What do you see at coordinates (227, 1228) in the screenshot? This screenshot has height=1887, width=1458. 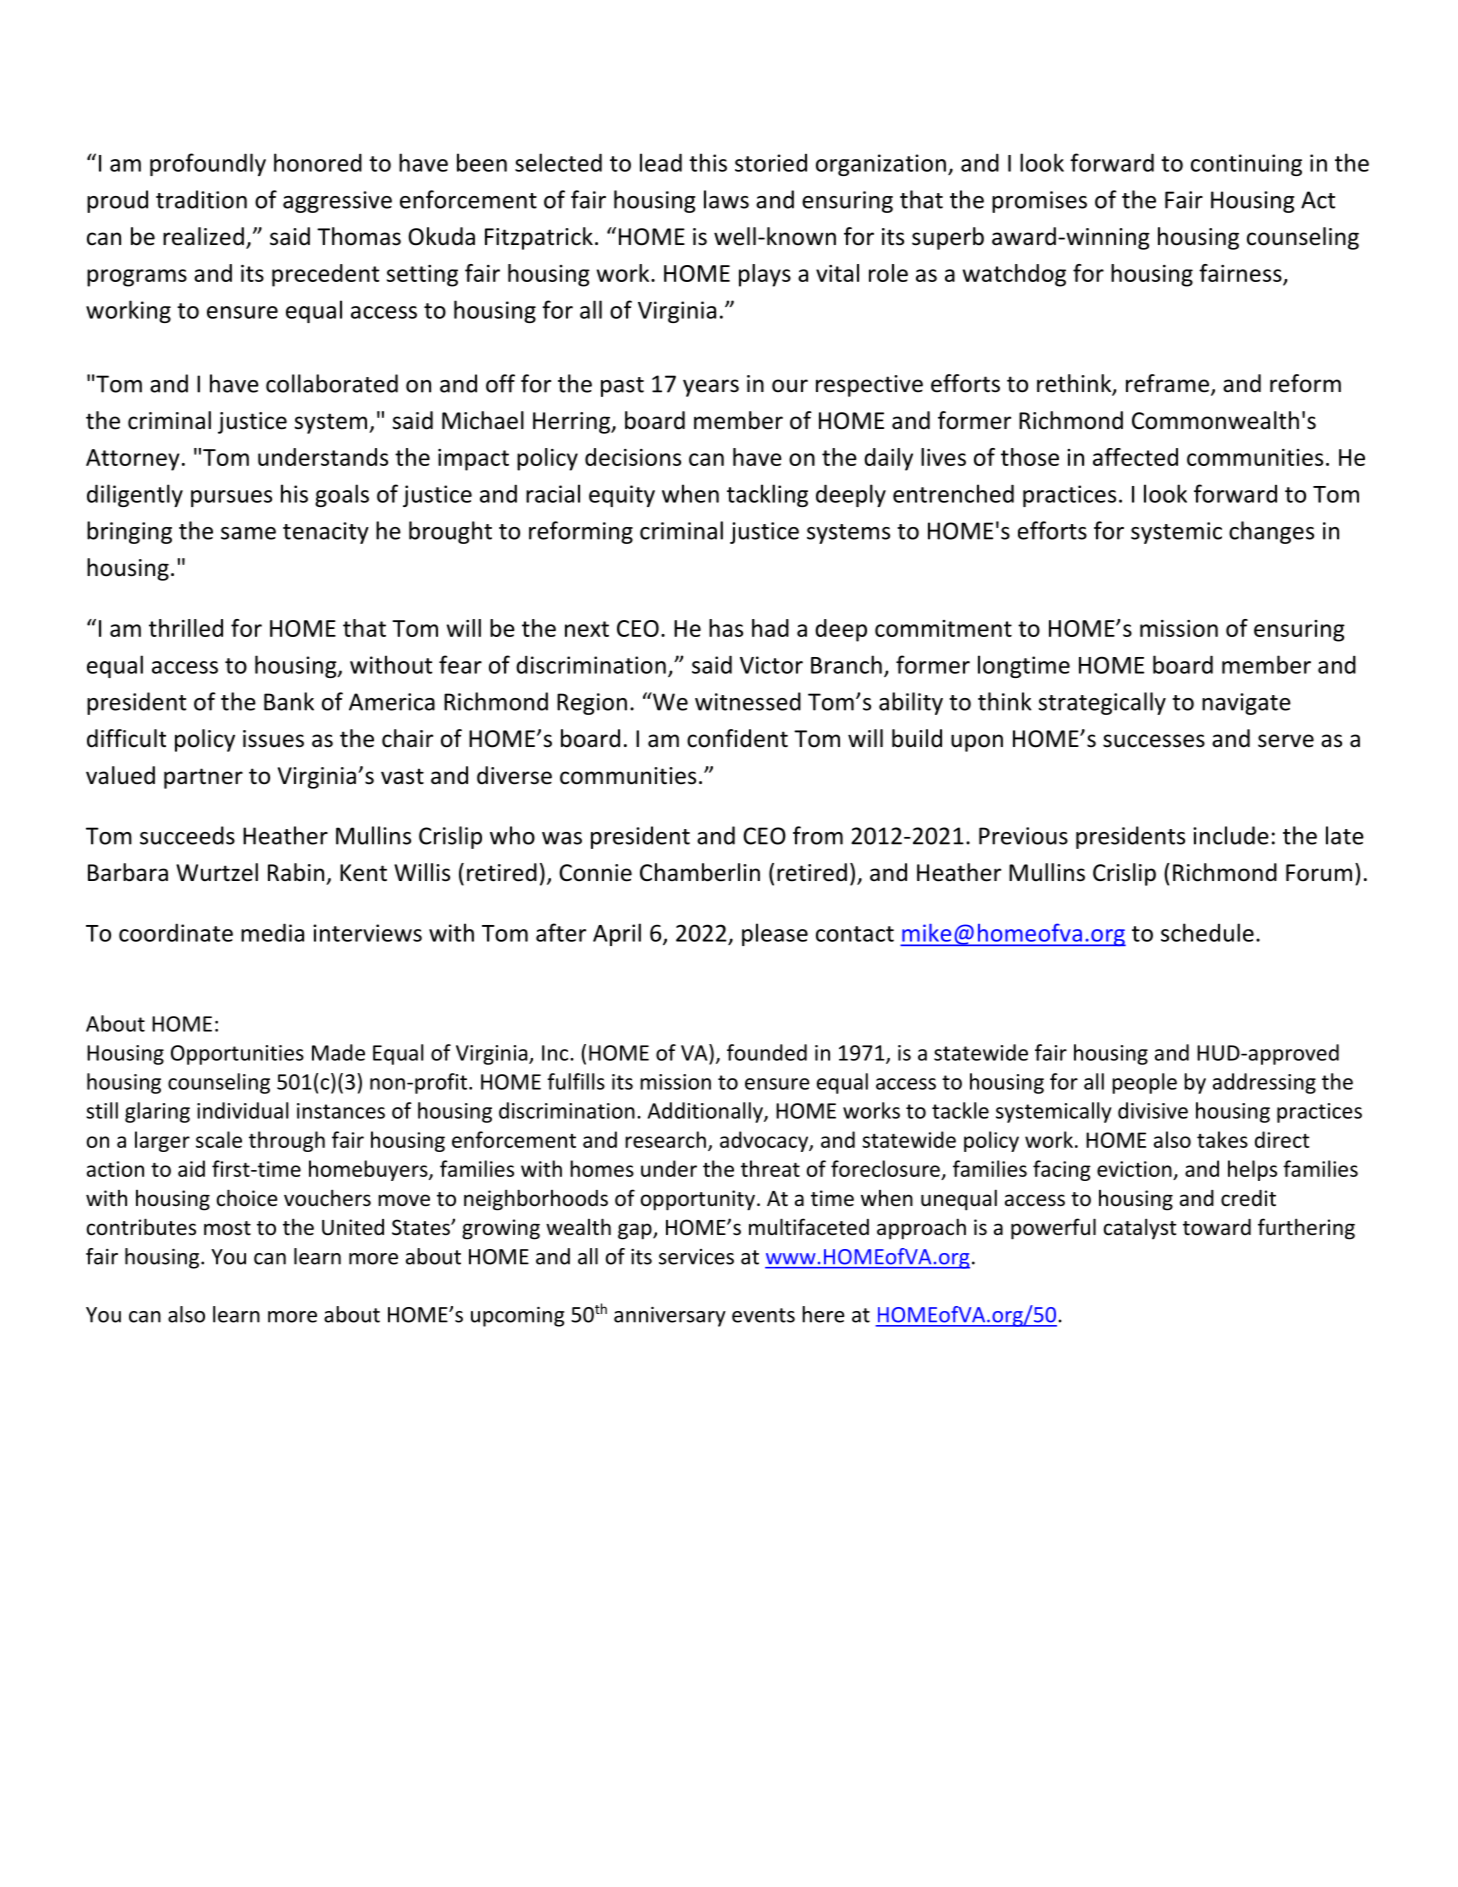 I see `most` at bounding box center [227, 1228].
